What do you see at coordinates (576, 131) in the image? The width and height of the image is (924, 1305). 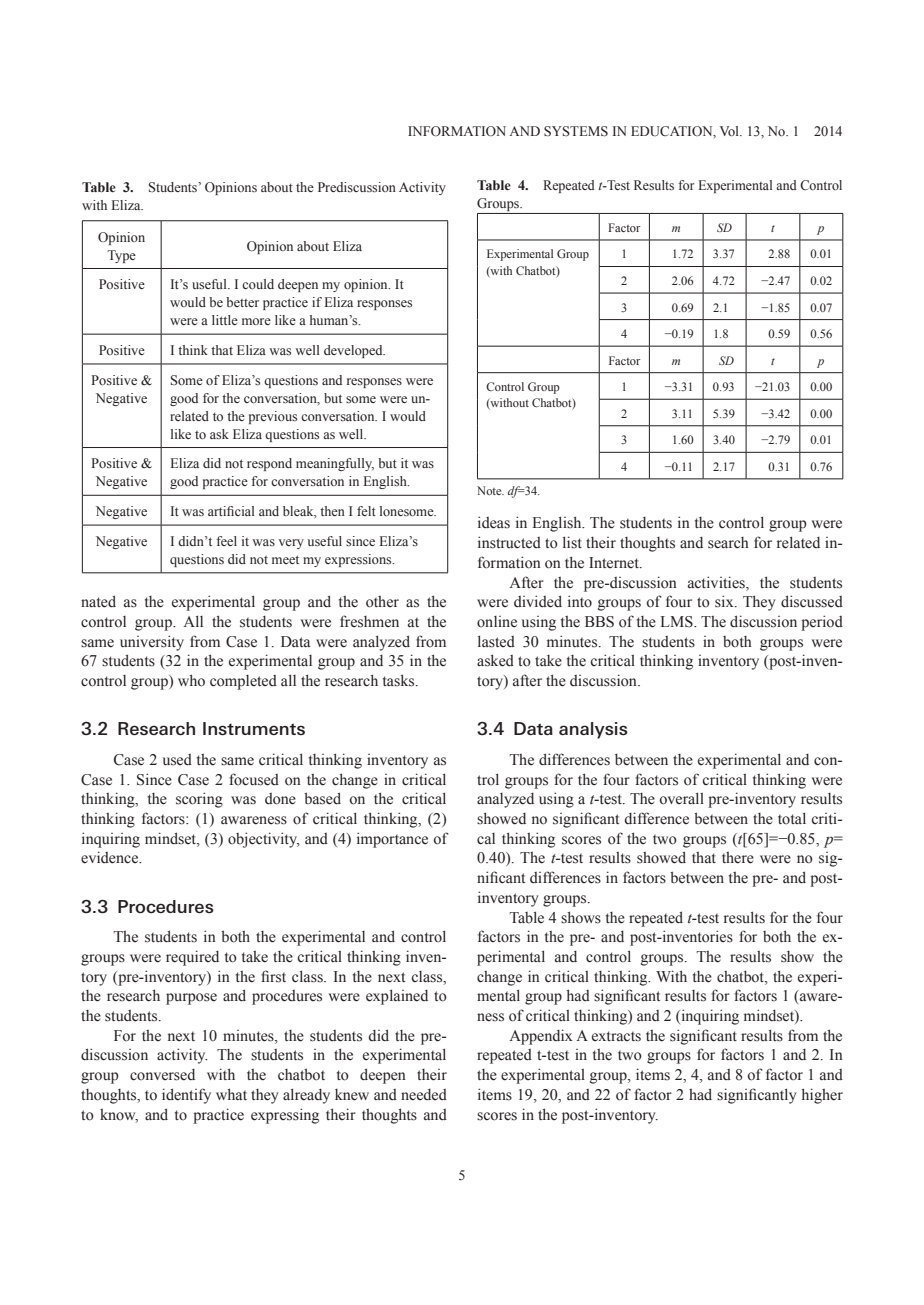 I see `SYSTEMS` at bounding box center [576, 131].
